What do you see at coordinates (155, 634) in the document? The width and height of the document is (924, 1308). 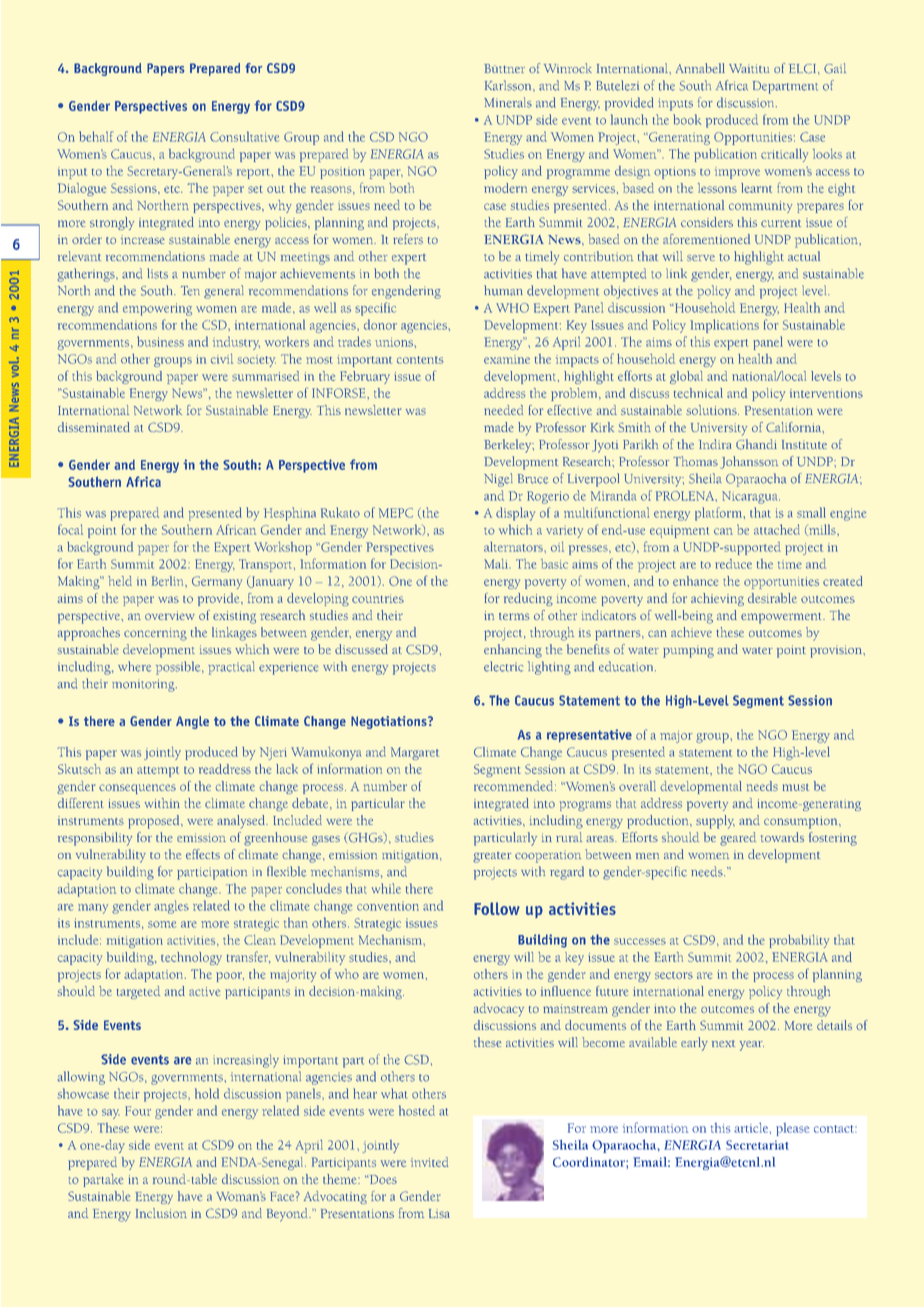 I see `concerning` at bounding box center [155, 634].
